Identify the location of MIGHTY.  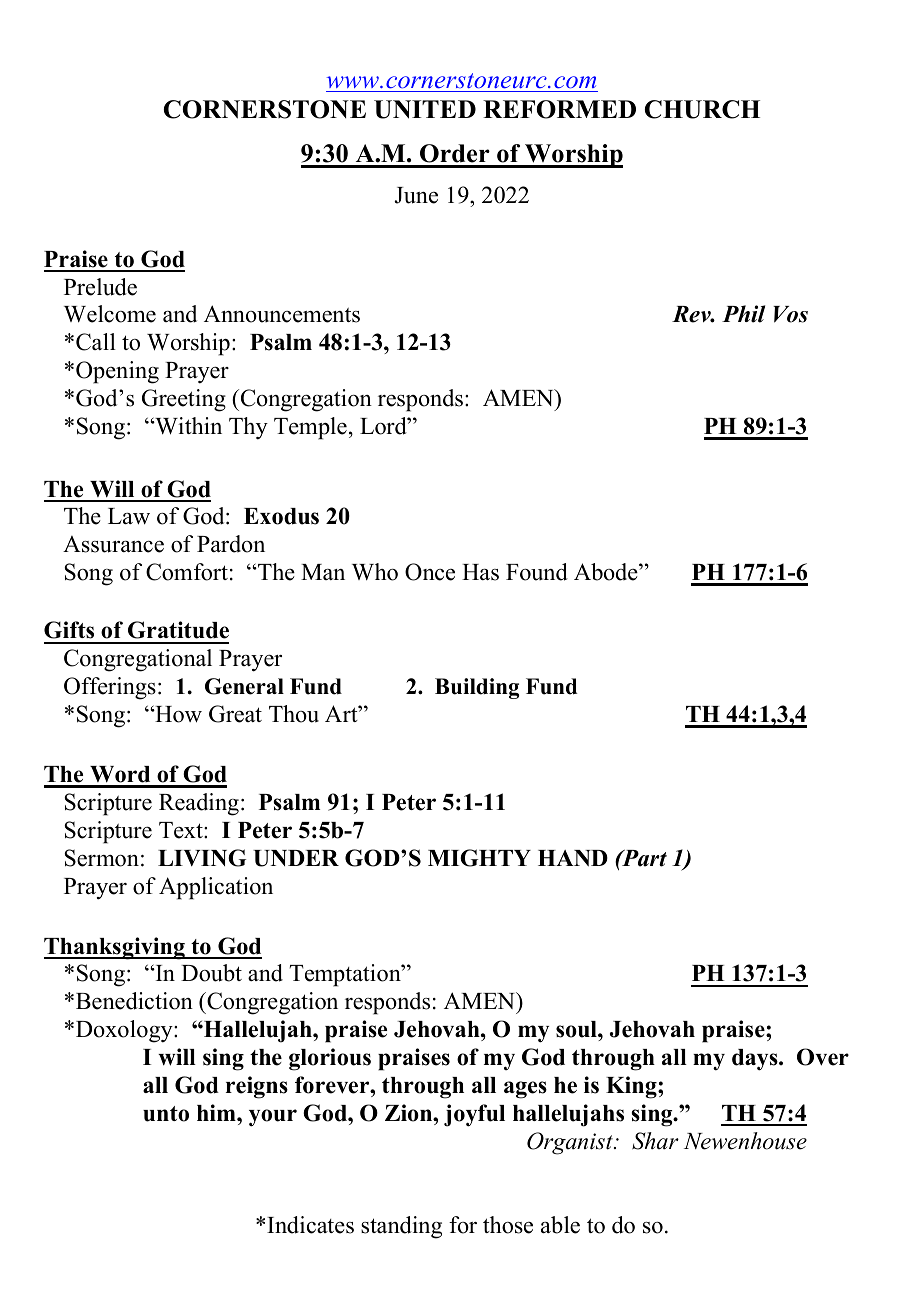
(479, 858).
